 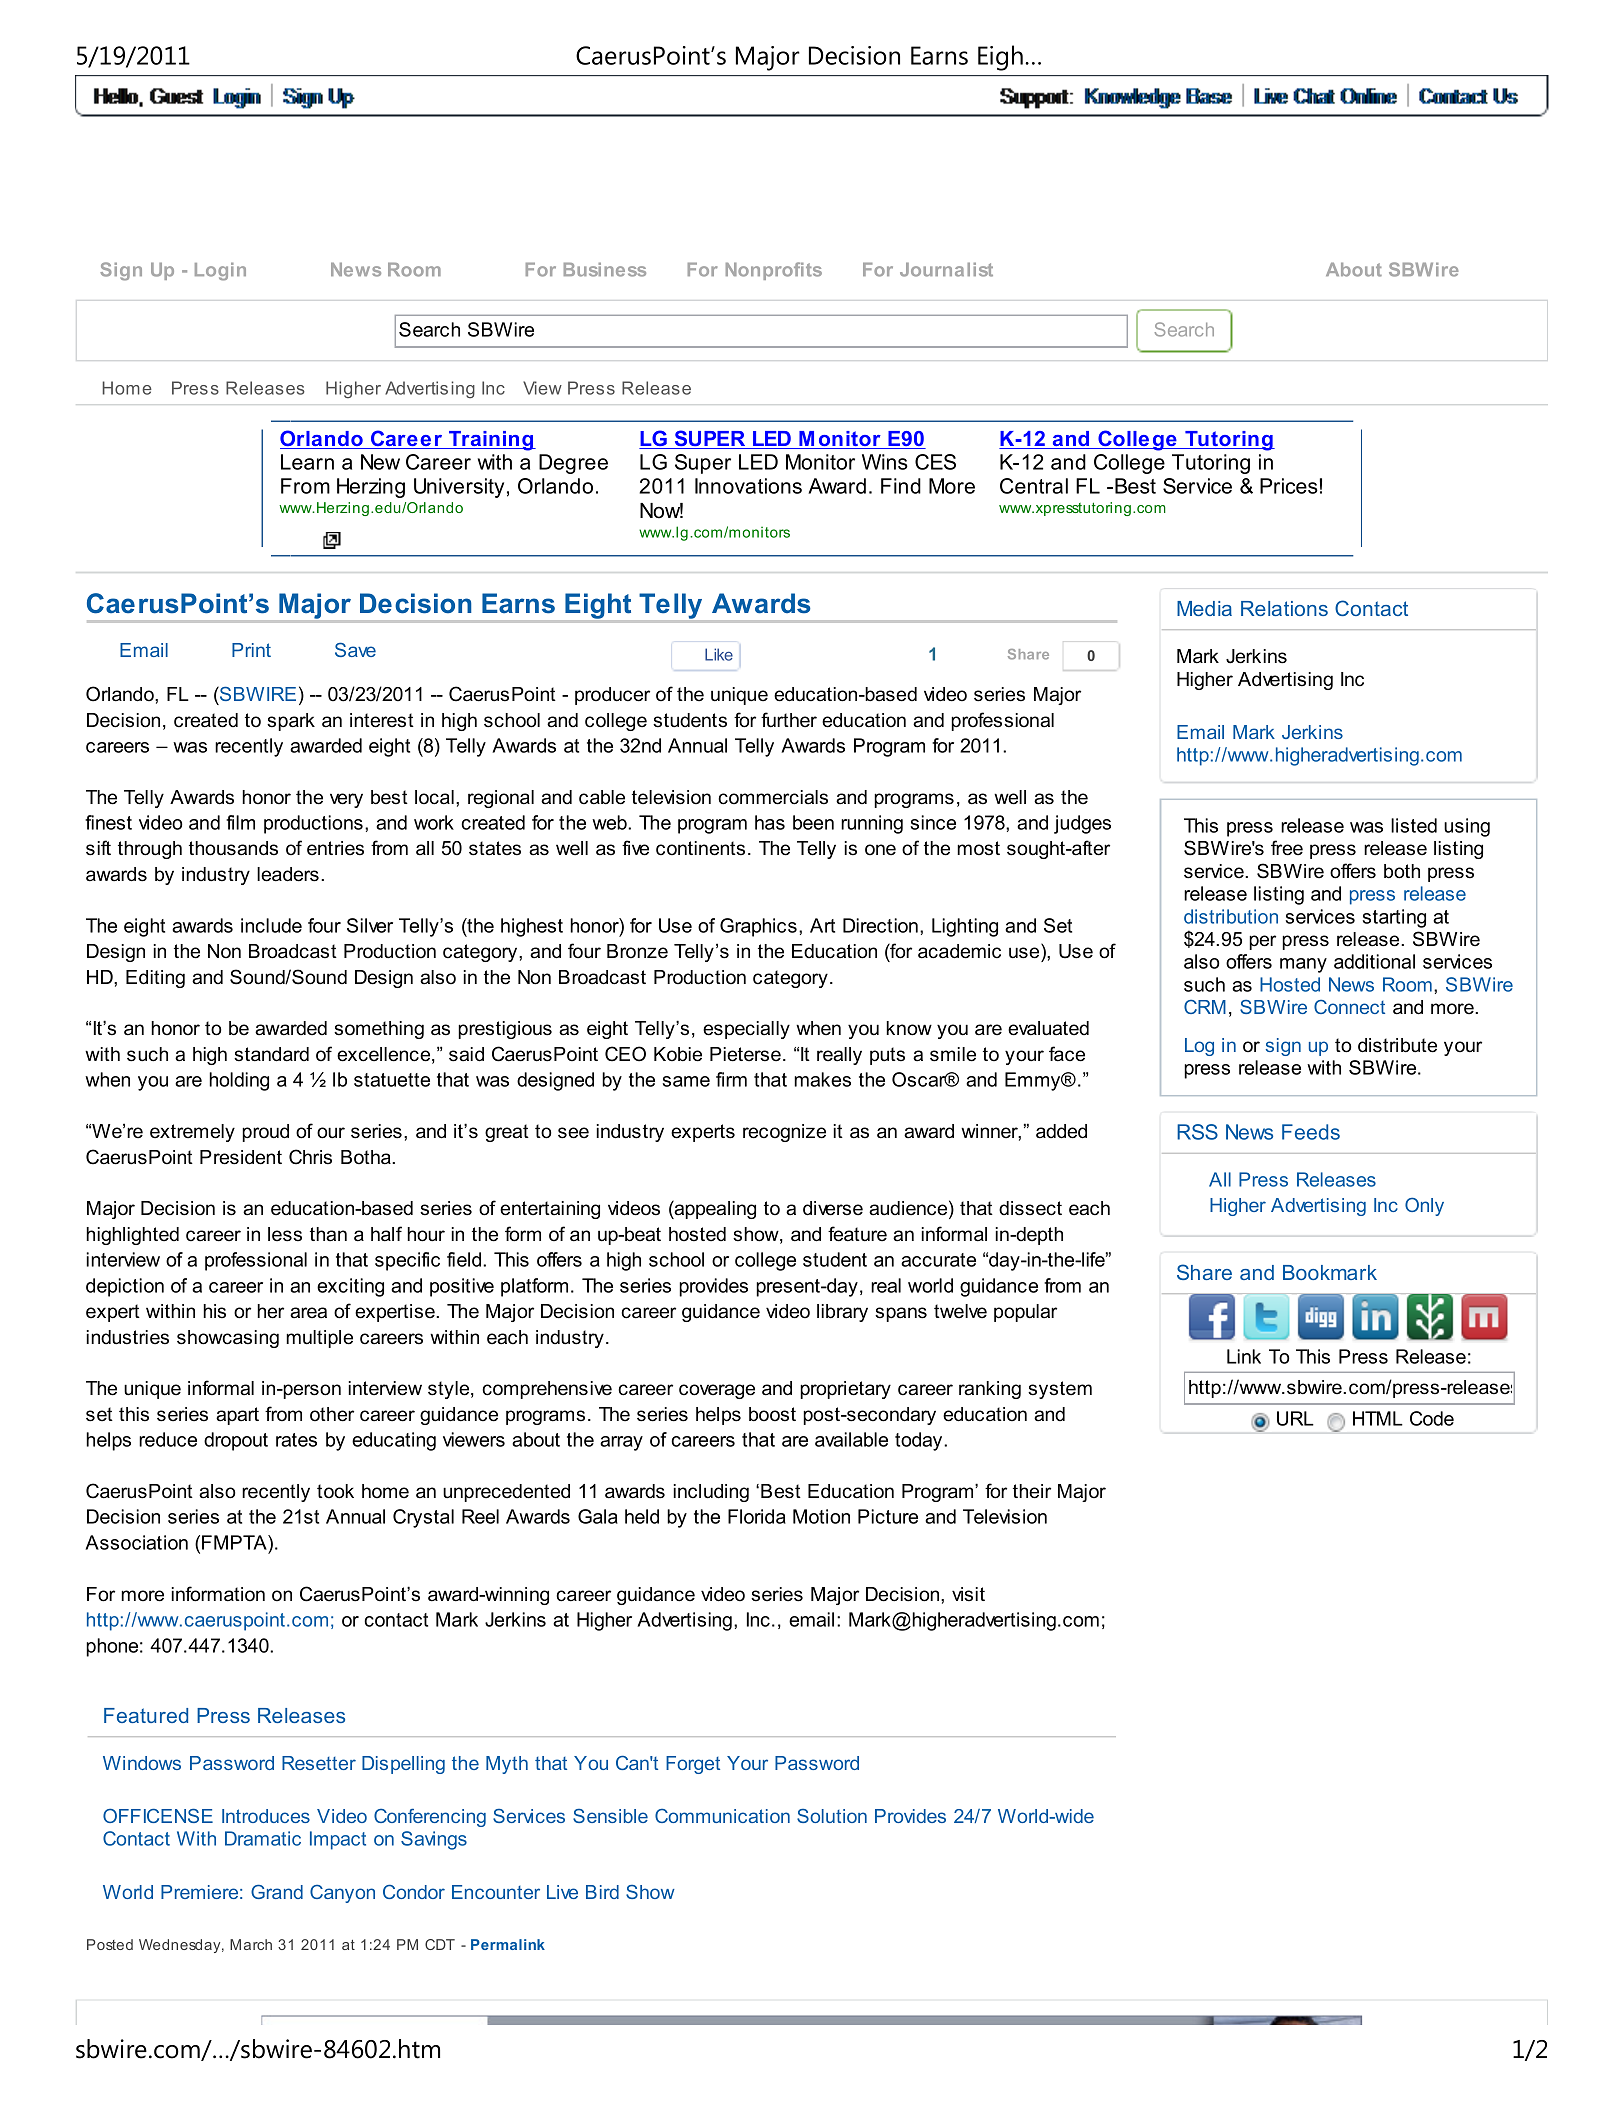 What do you see at coordinates (271, 925) in the image?
I see `include` at bounding box center [271, 925].
